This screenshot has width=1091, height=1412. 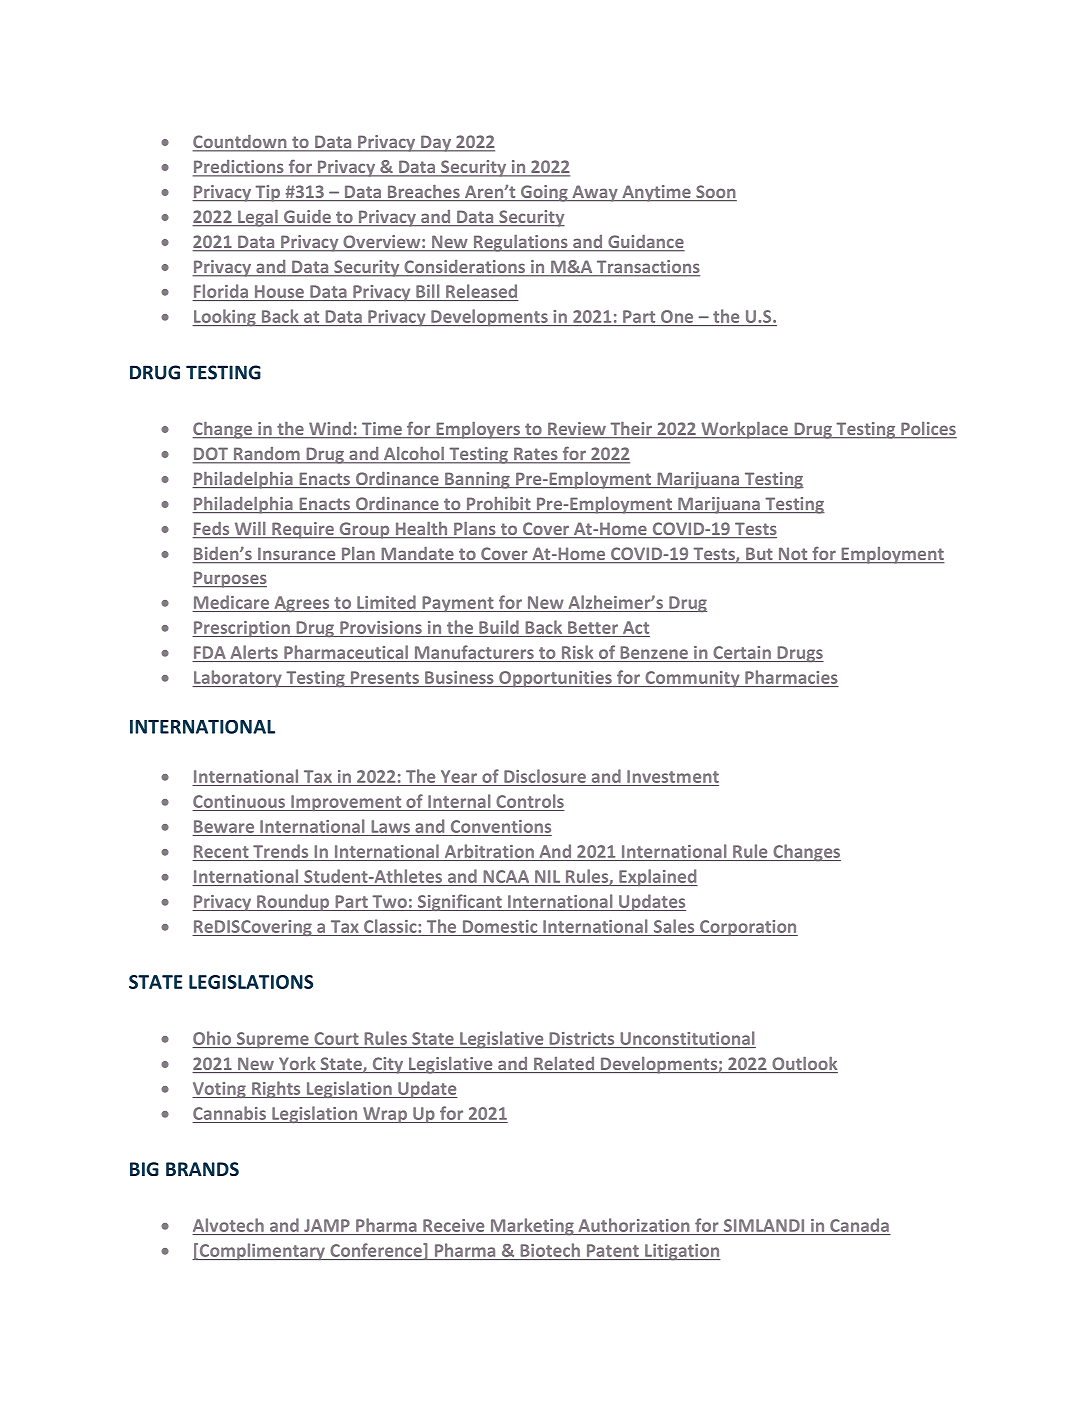 I want to click on Canada, so click(x=859, y=1225).
